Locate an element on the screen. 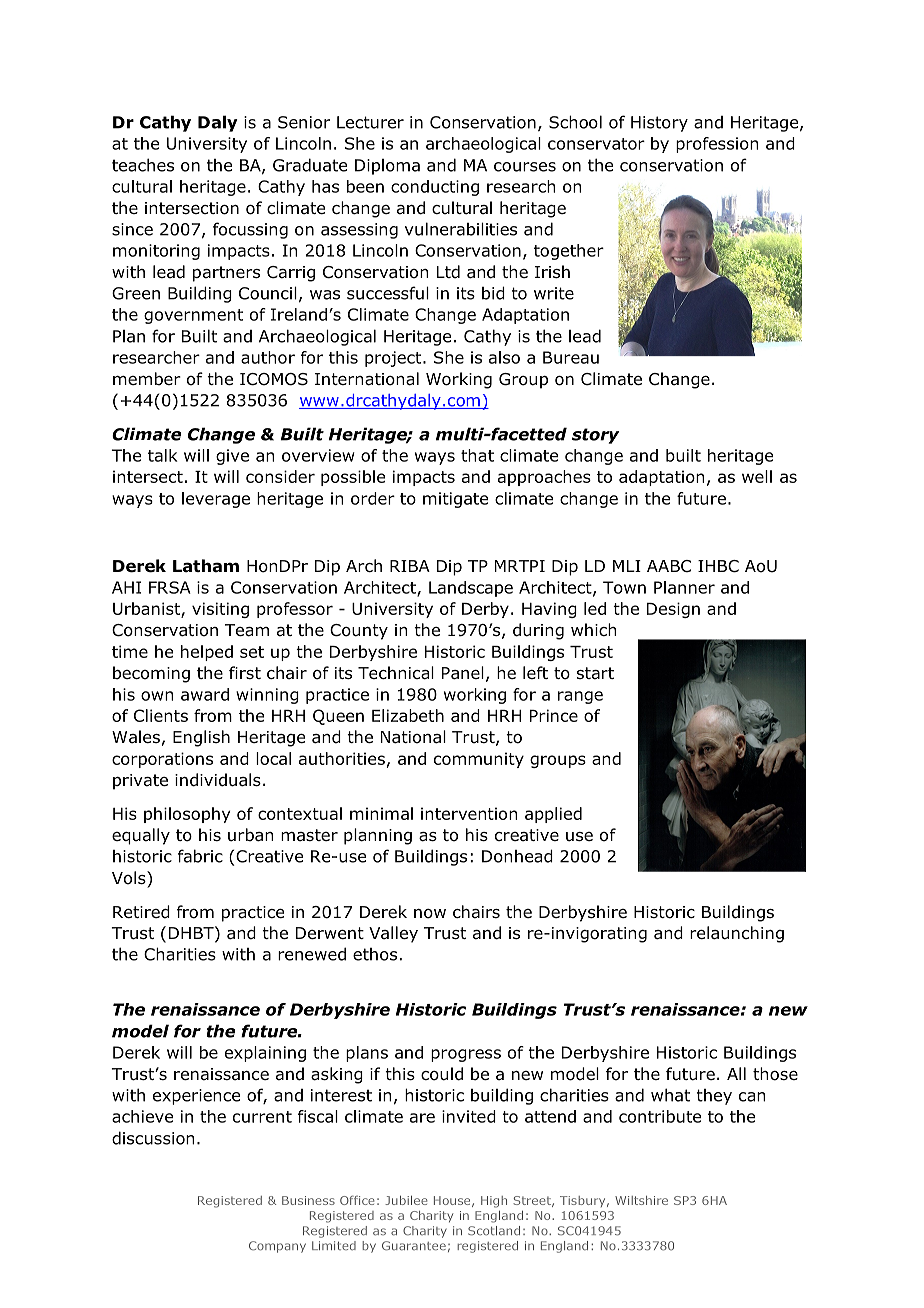  Company is located at coordinates (277, 1247).
